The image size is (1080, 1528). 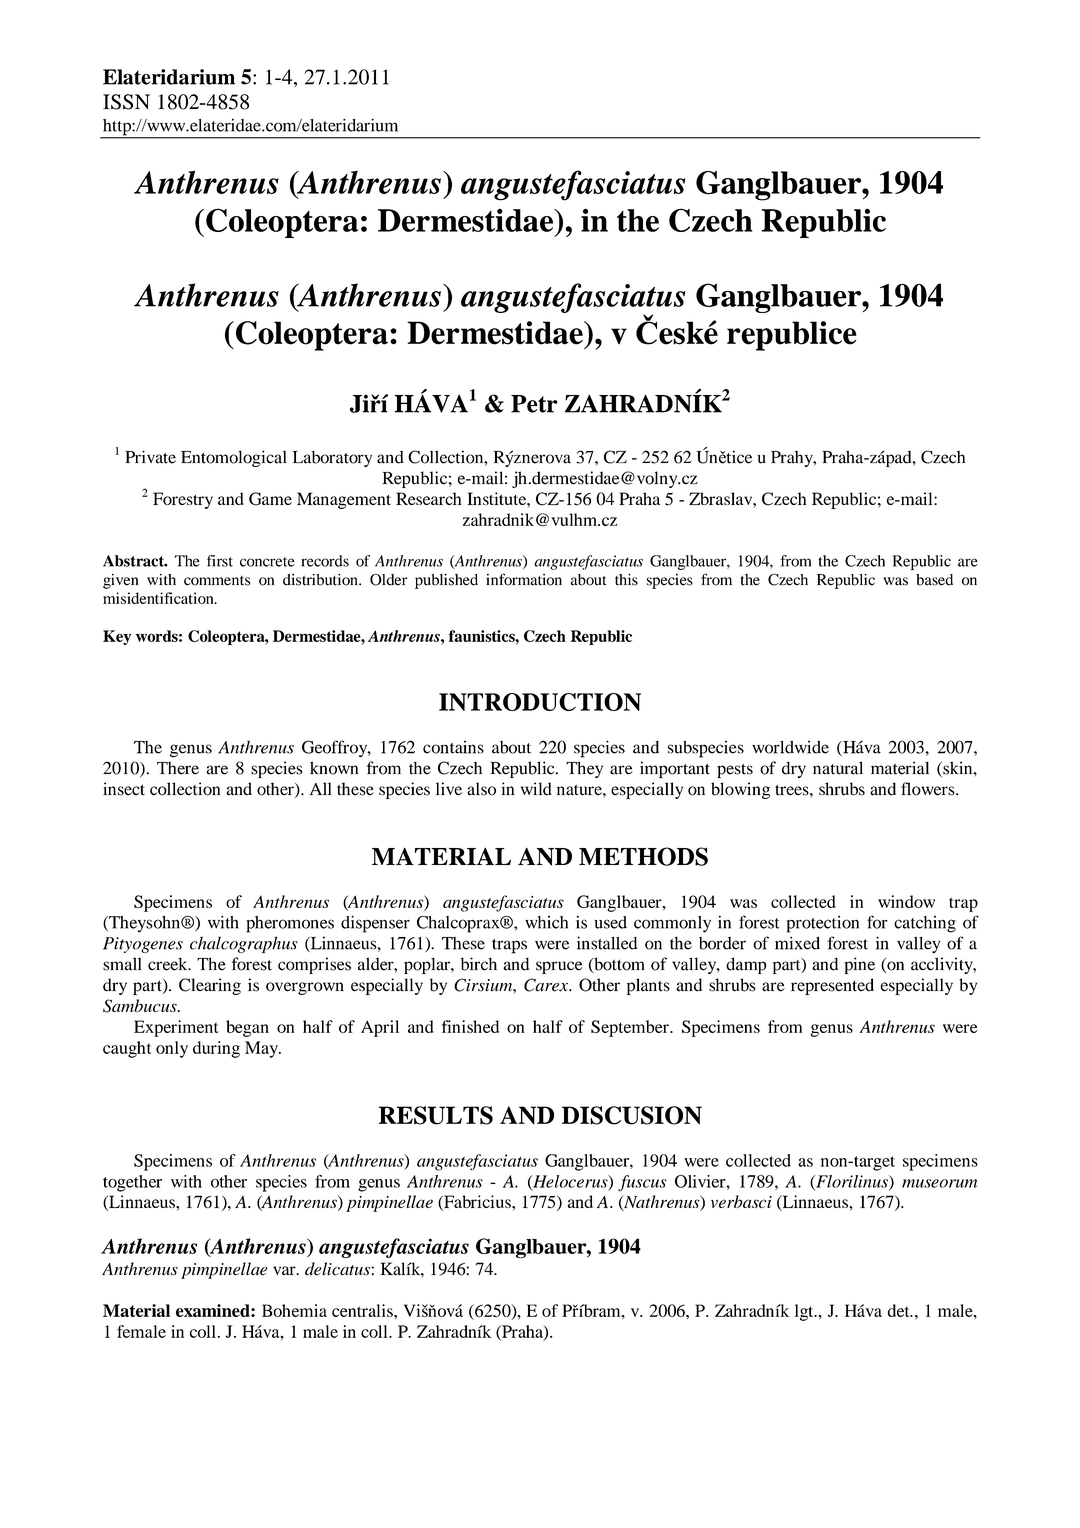 What do you see at coordinates (540, 702) in the screenshot?
I see `INTRODUCTION` at bounding box center [540, 702].
